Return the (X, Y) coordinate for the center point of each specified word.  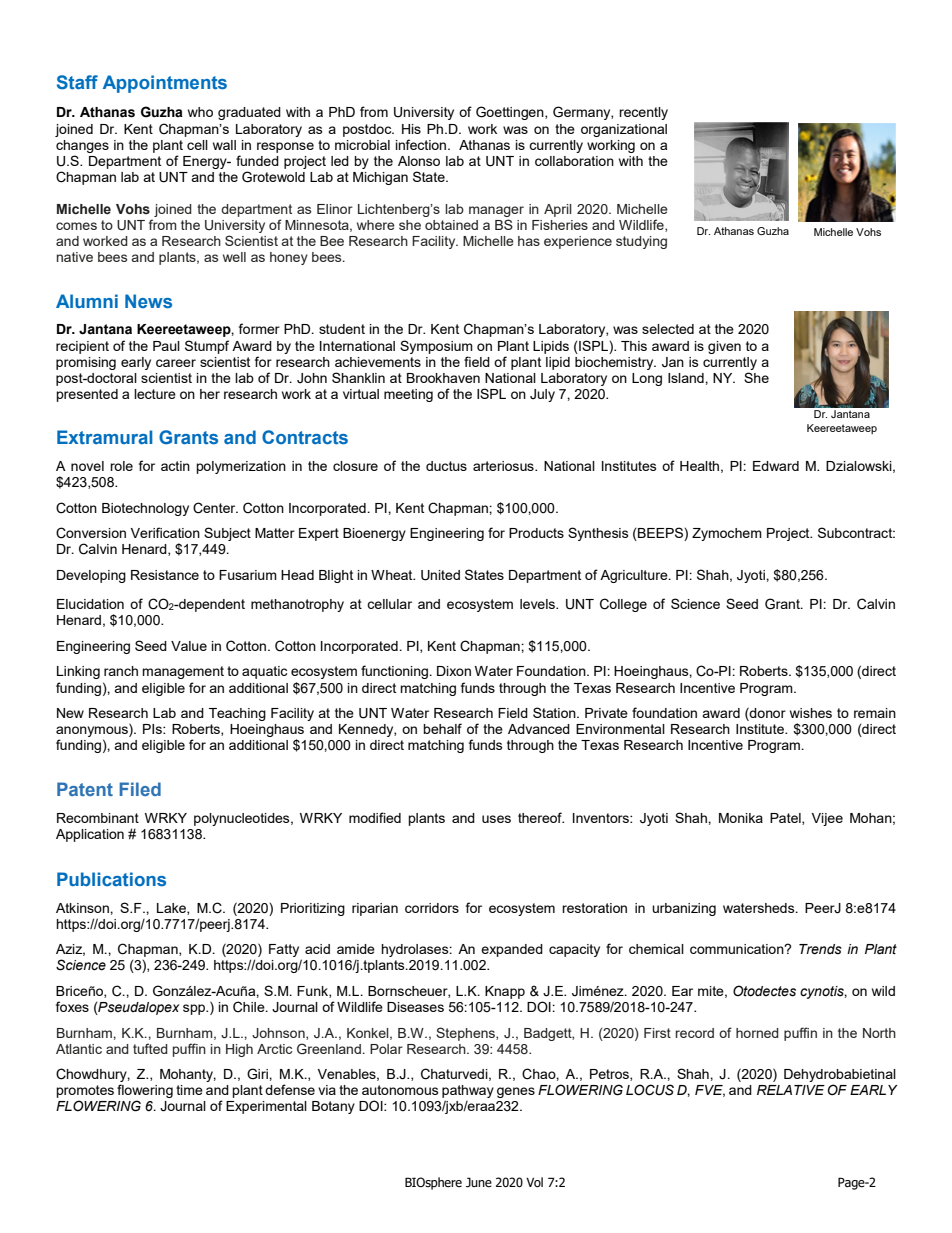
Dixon (454, 671)
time (189, 1090)
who (200, 112)
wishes (811, 713)
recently (643, 113)
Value (189, 646)
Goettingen (511, 113)
